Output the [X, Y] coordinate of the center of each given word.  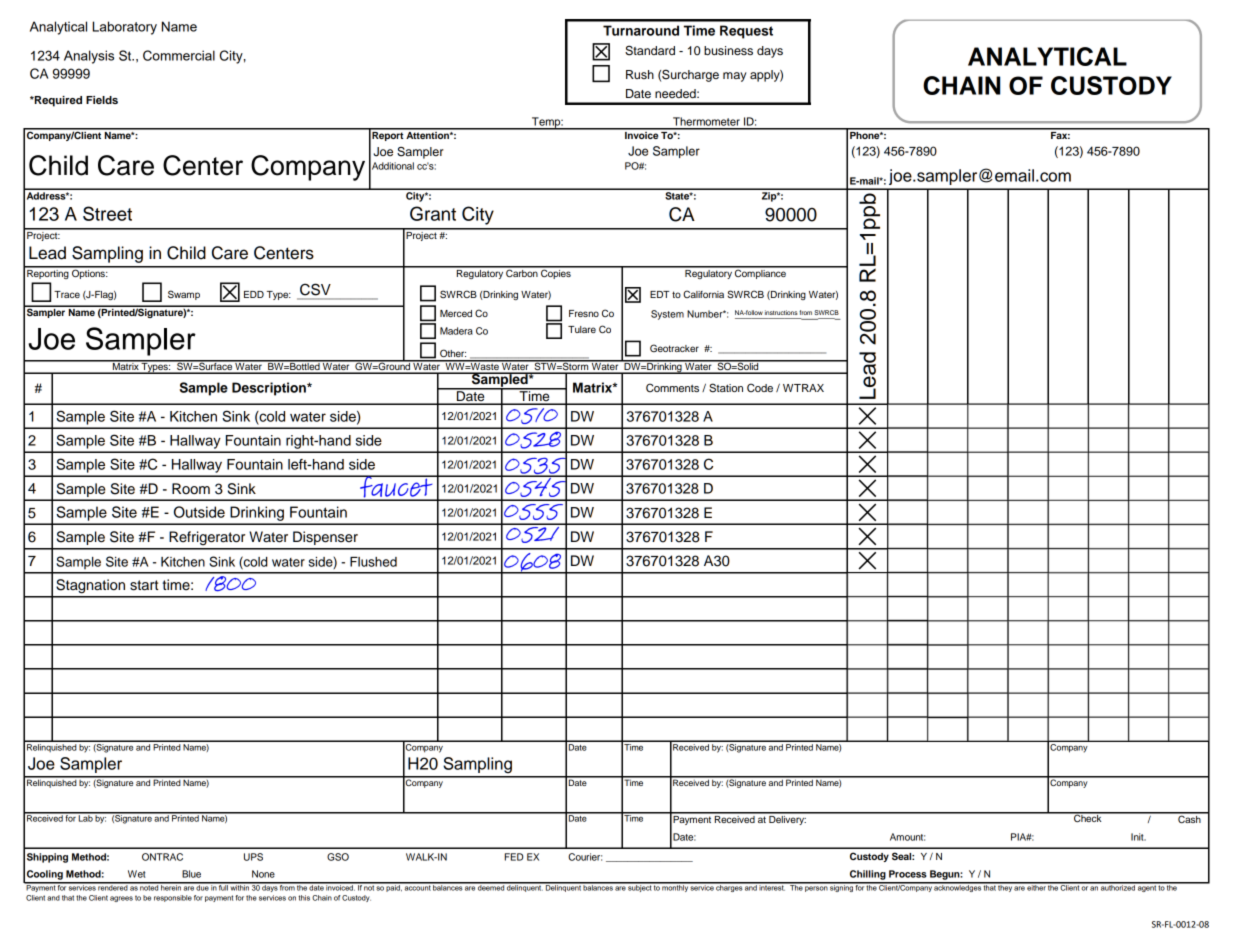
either [1037, 887]
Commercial [179, 55]
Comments [672, 387]
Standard [650, 50]
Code [760, 387]
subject [640, 887]
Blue [191, 874]
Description [270, 389]
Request [746, 32]
